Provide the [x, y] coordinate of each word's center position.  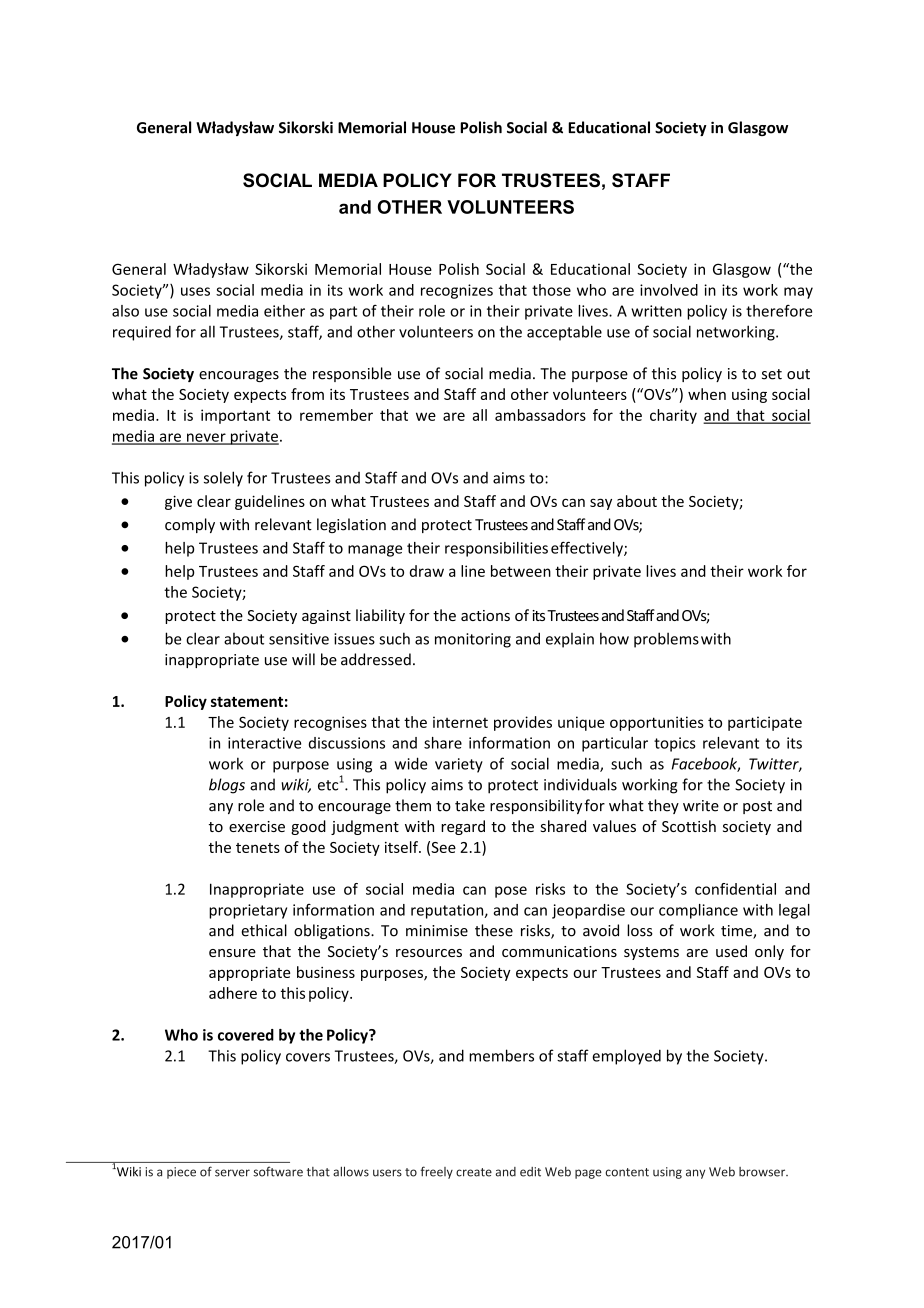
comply [190, 525]
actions [485, 615]
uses [195, 291]
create [474, 1172]
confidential [735, 889]
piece [181, 1173]
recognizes [457, 291]
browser [763, 1172]
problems [666, 640]
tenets [258, 848]
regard [463, 827]
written [656, 311]
